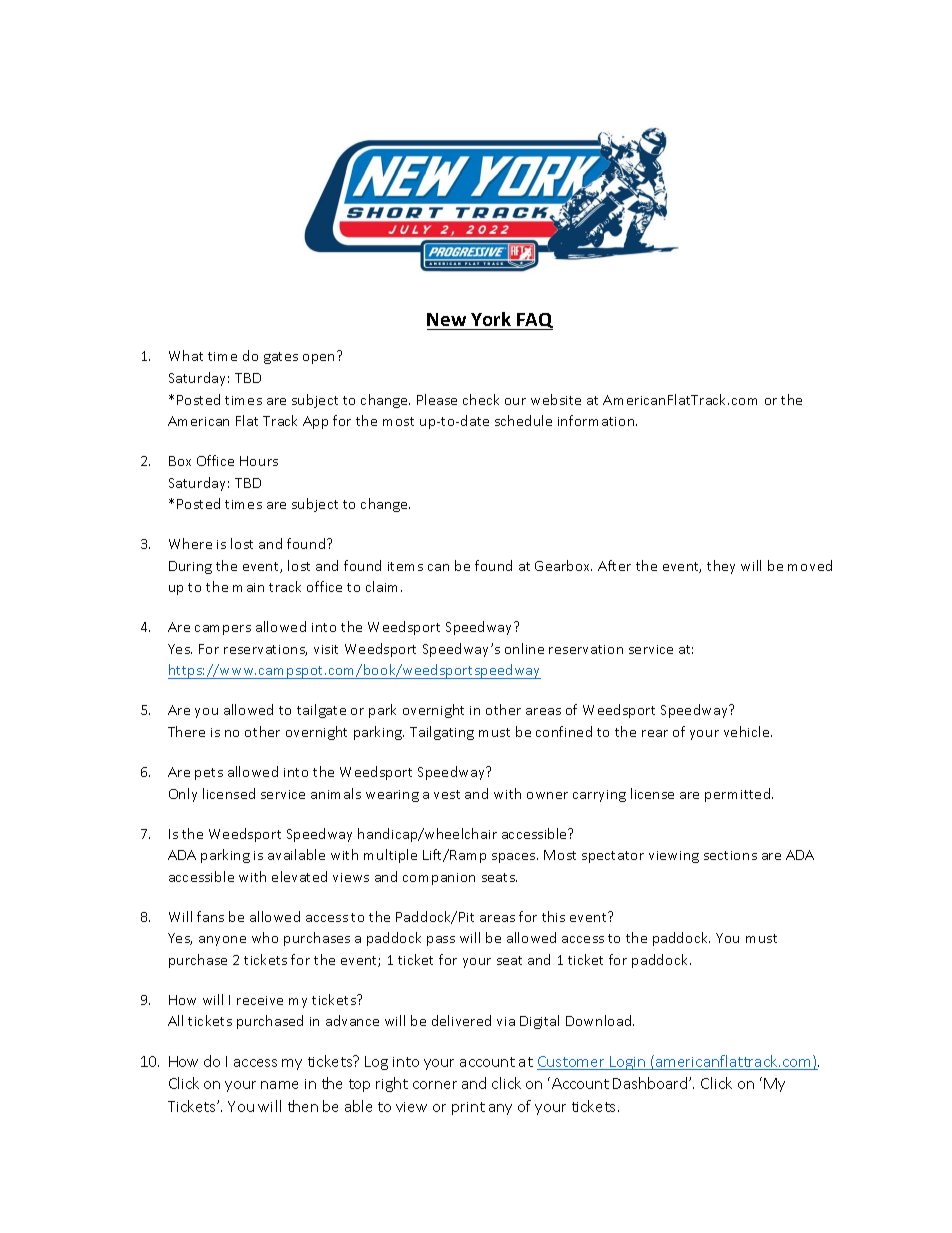 The width and height of the screenshot is (952, 1233). What do you see at coordinates (281, 358) in the screenshot?
I see `gates` at bounding box center [281, 358].
